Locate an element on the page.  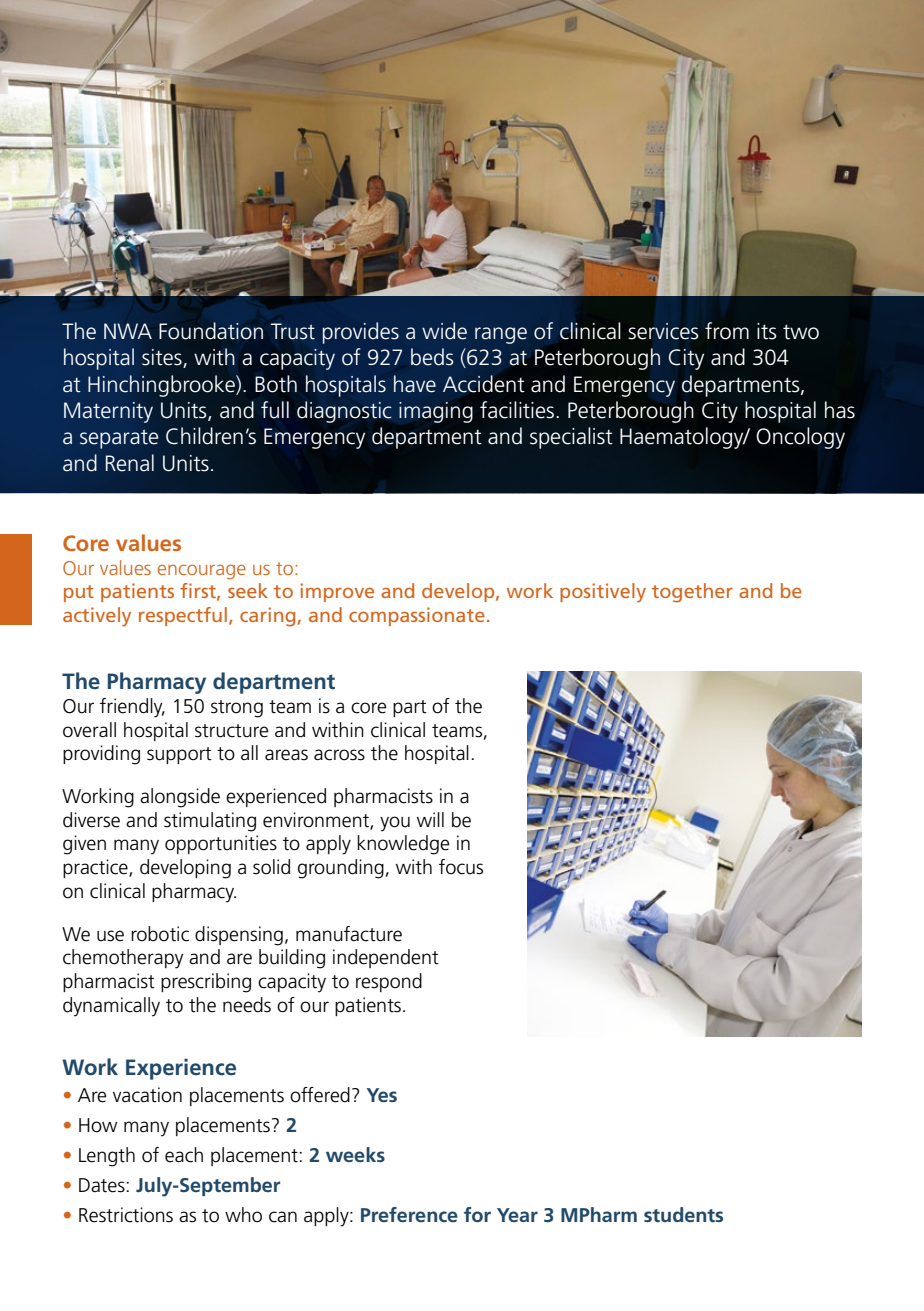
encourage is located at coordinates (202, 571).
